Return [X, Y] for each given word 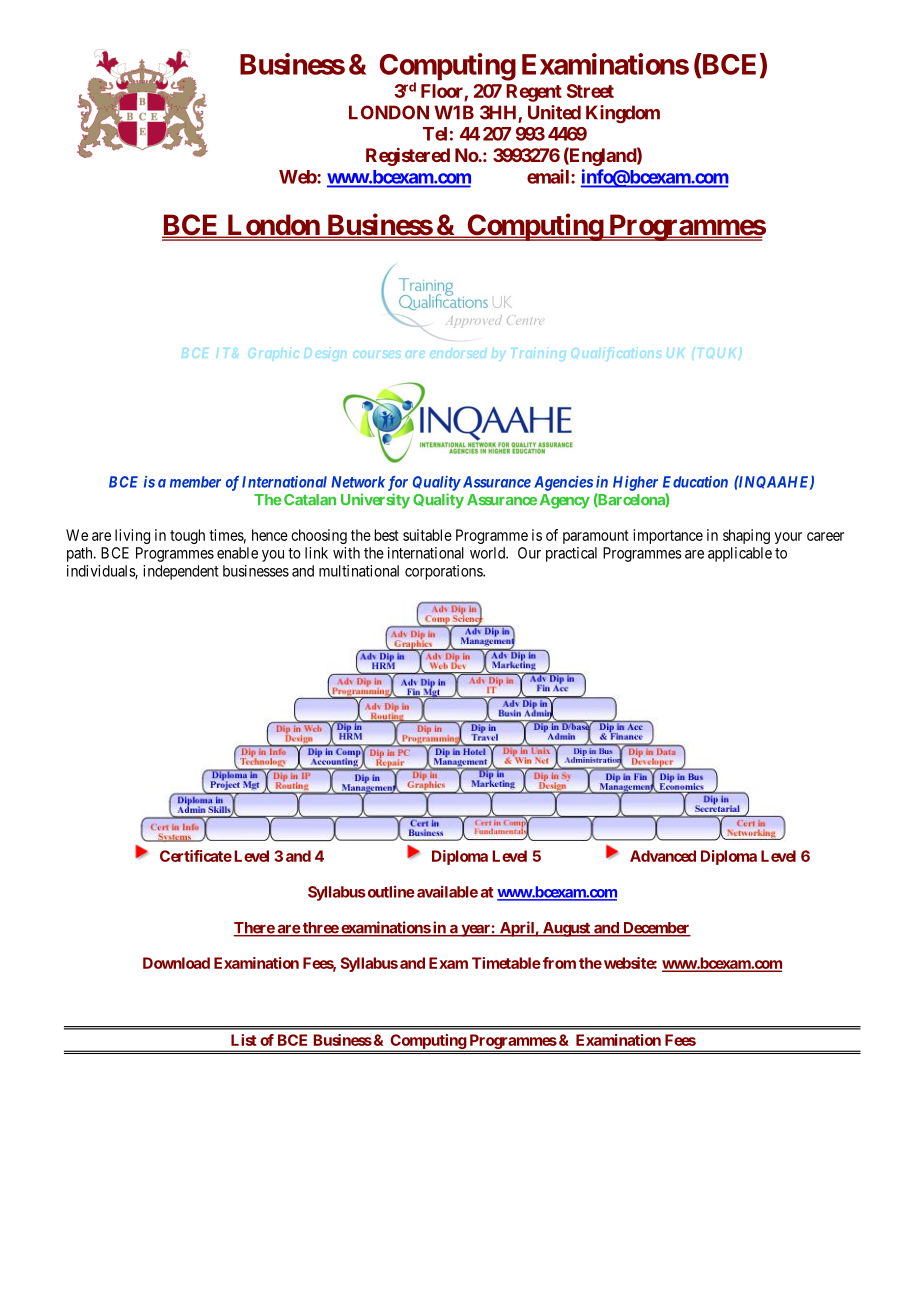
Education [695, 482]
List [244, 1040]
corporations [444, 572]
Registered [408, 157]
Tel [435, 134]
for [398, 483]
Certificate [196, 856]
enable [237, 553]
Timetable [506, 963]
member [195, 482]
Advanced [663, 856]
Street [590, 91]
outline [390, 892]
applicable [740, 554]
